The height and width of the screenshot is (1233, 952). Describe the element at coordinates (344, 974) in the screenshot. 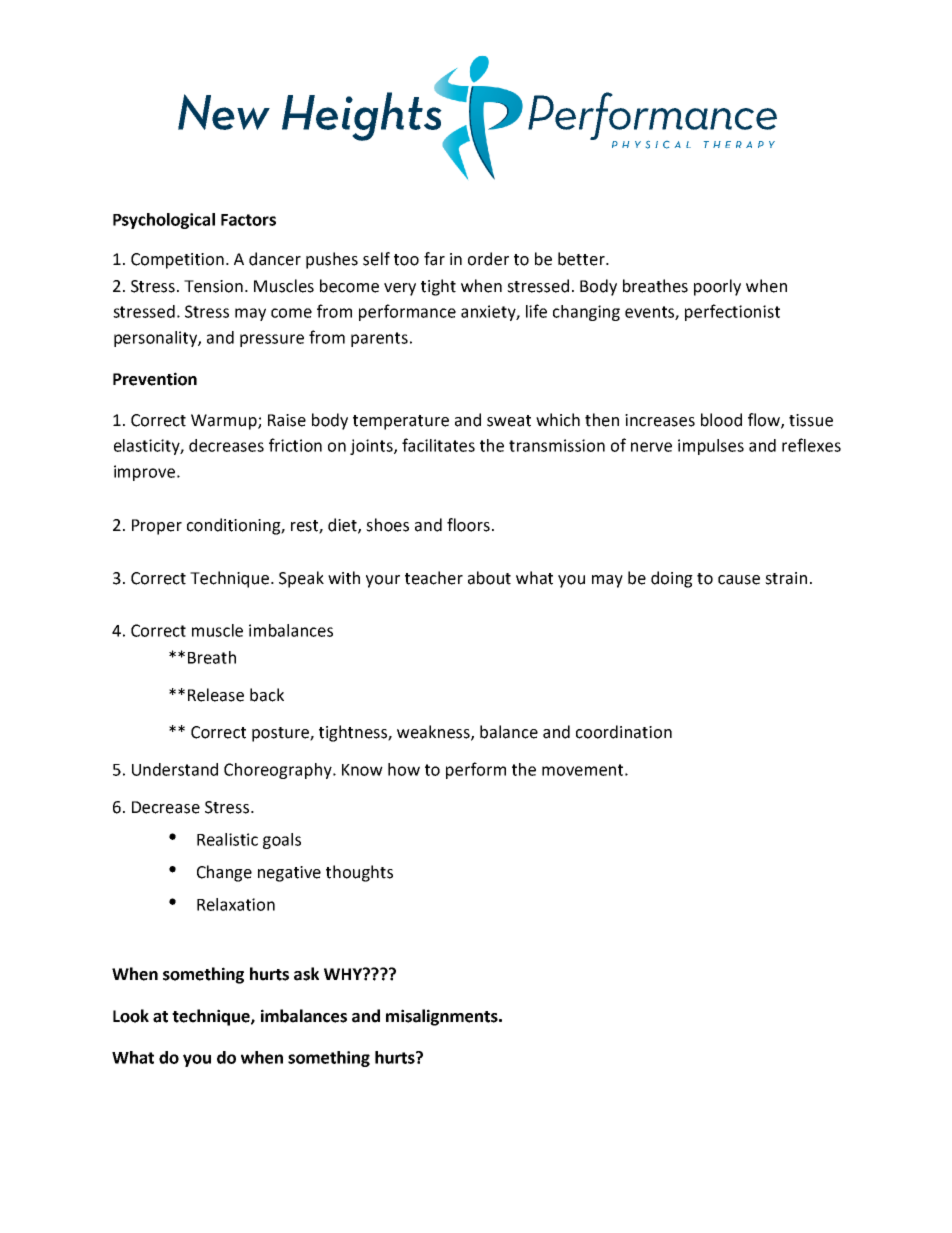

I see `WHY` at that location.
